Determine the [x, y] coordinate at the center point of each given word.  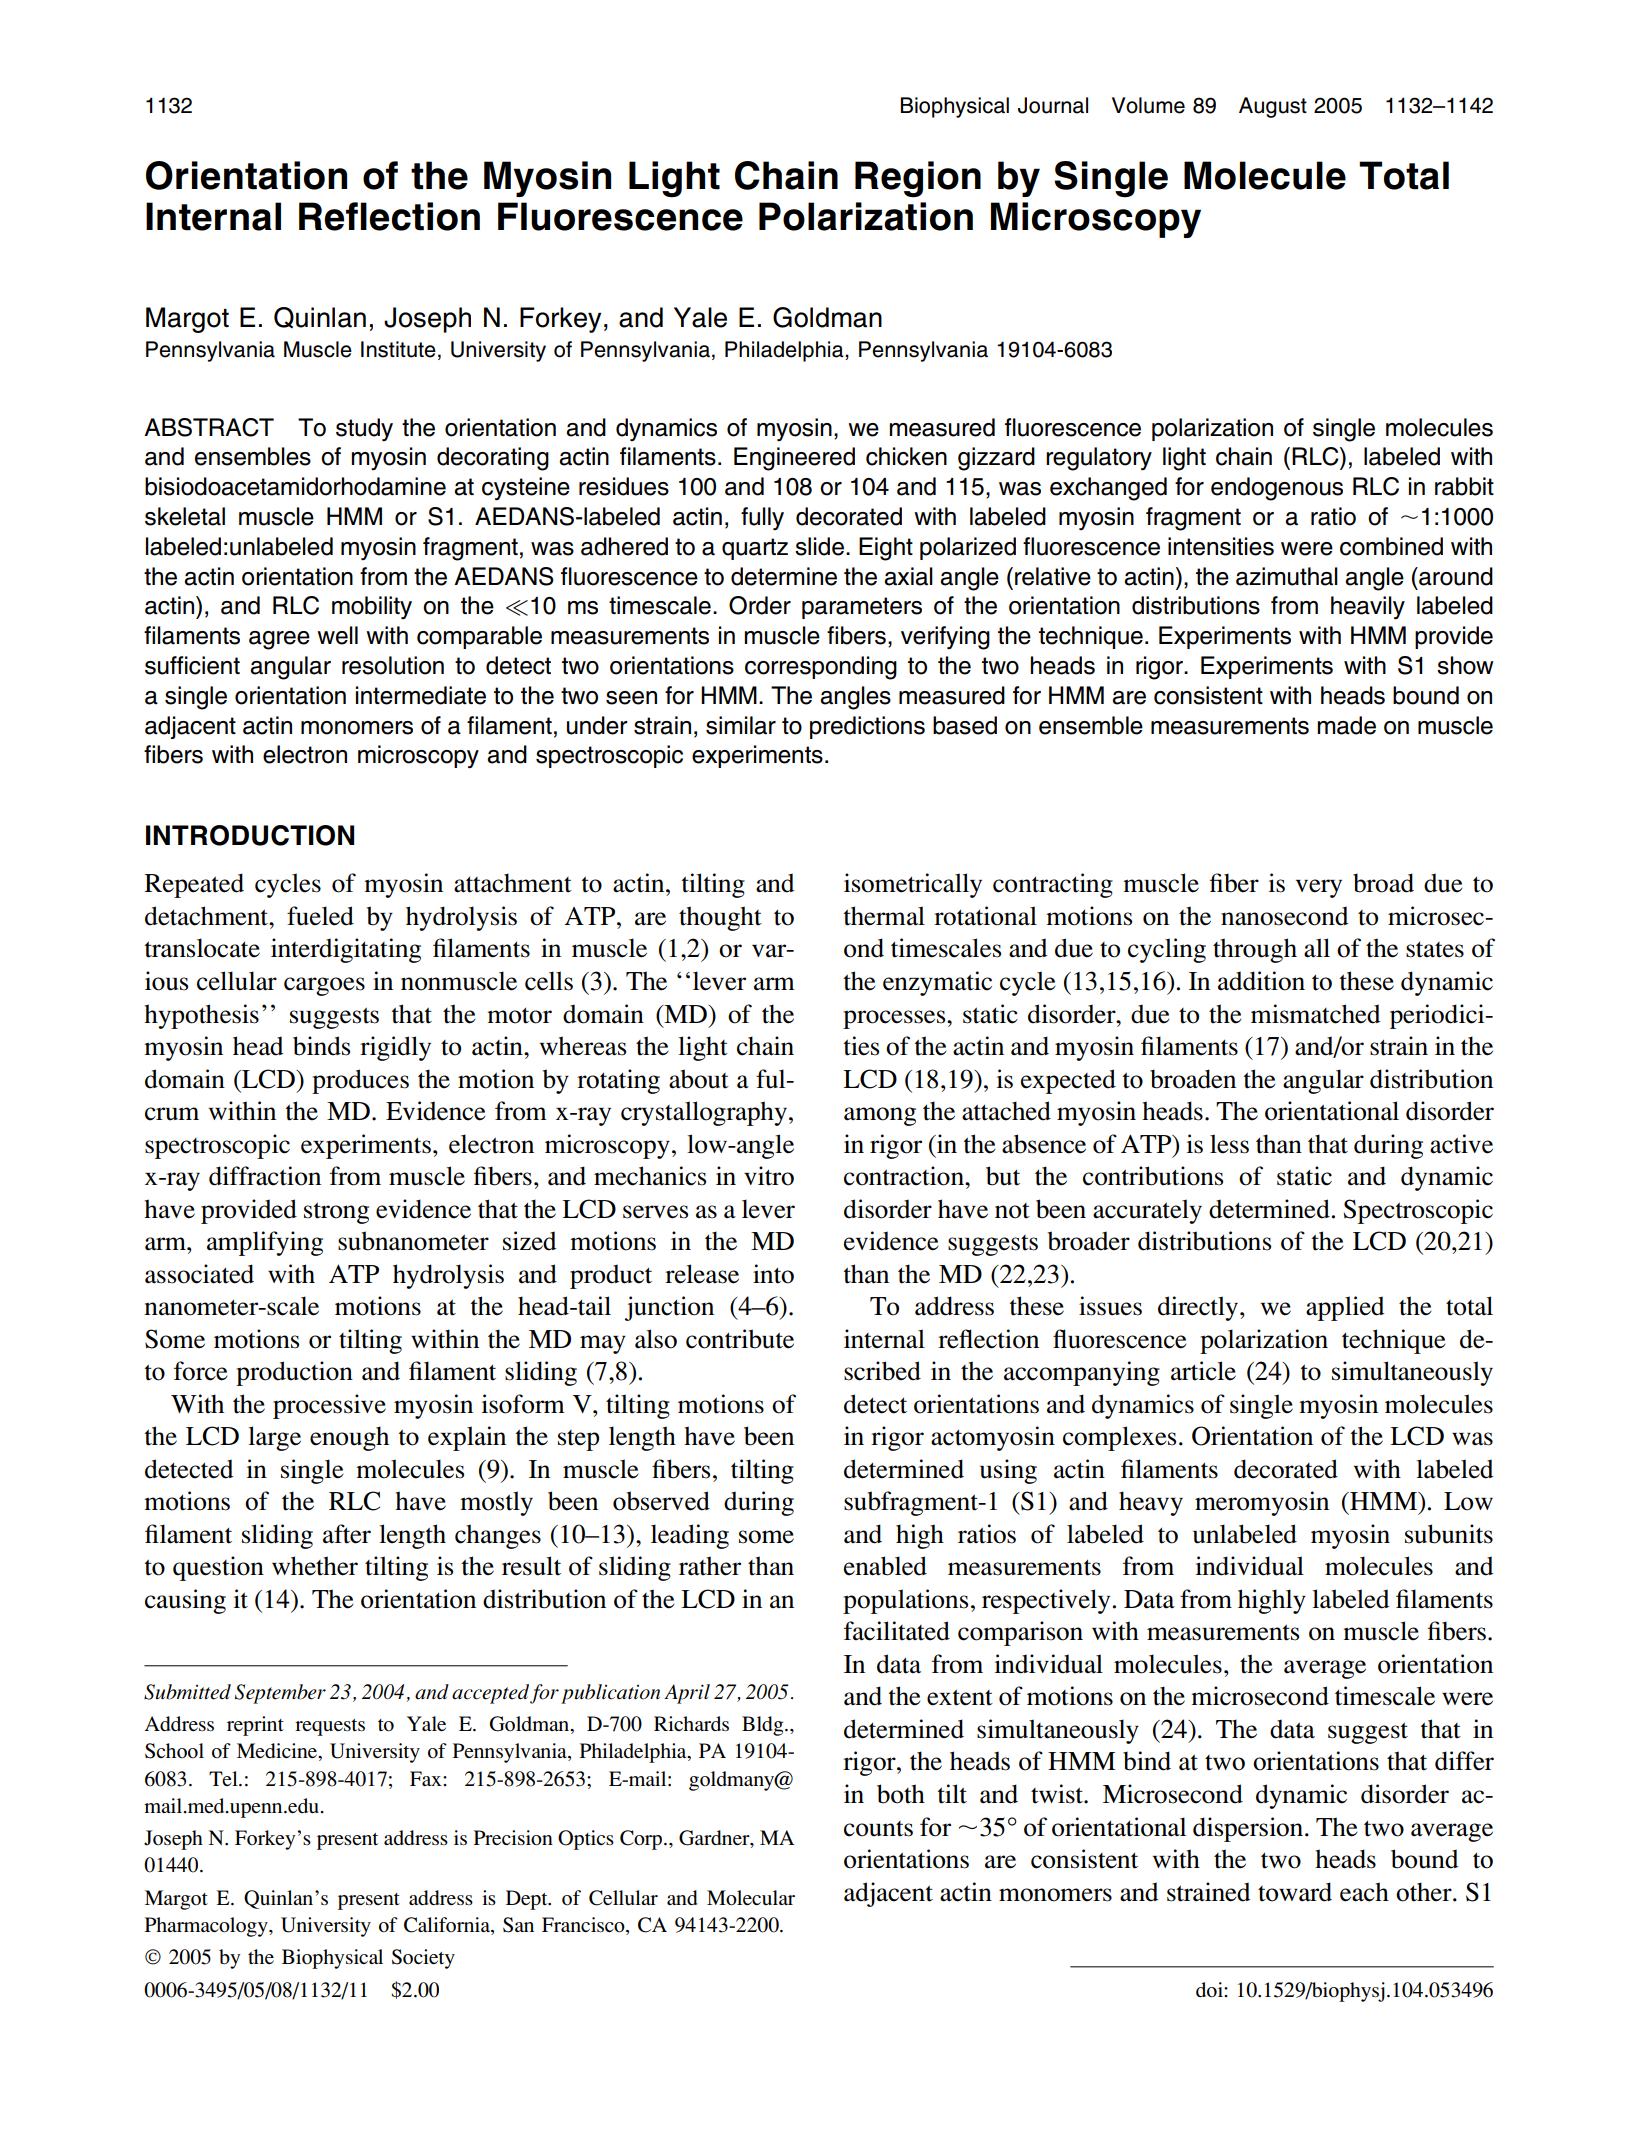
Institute [398, 349]
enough [349, 1438]
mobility [372, 607]
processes [895, 1019]
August [1273, 107]
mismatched [1315, 1014]
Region [918, 179]
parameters [862, 608]
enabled [885, 1566]
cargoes [324, 986]
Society [423, 1959]
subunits [1449, 1534]
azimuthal [1287, 576]
